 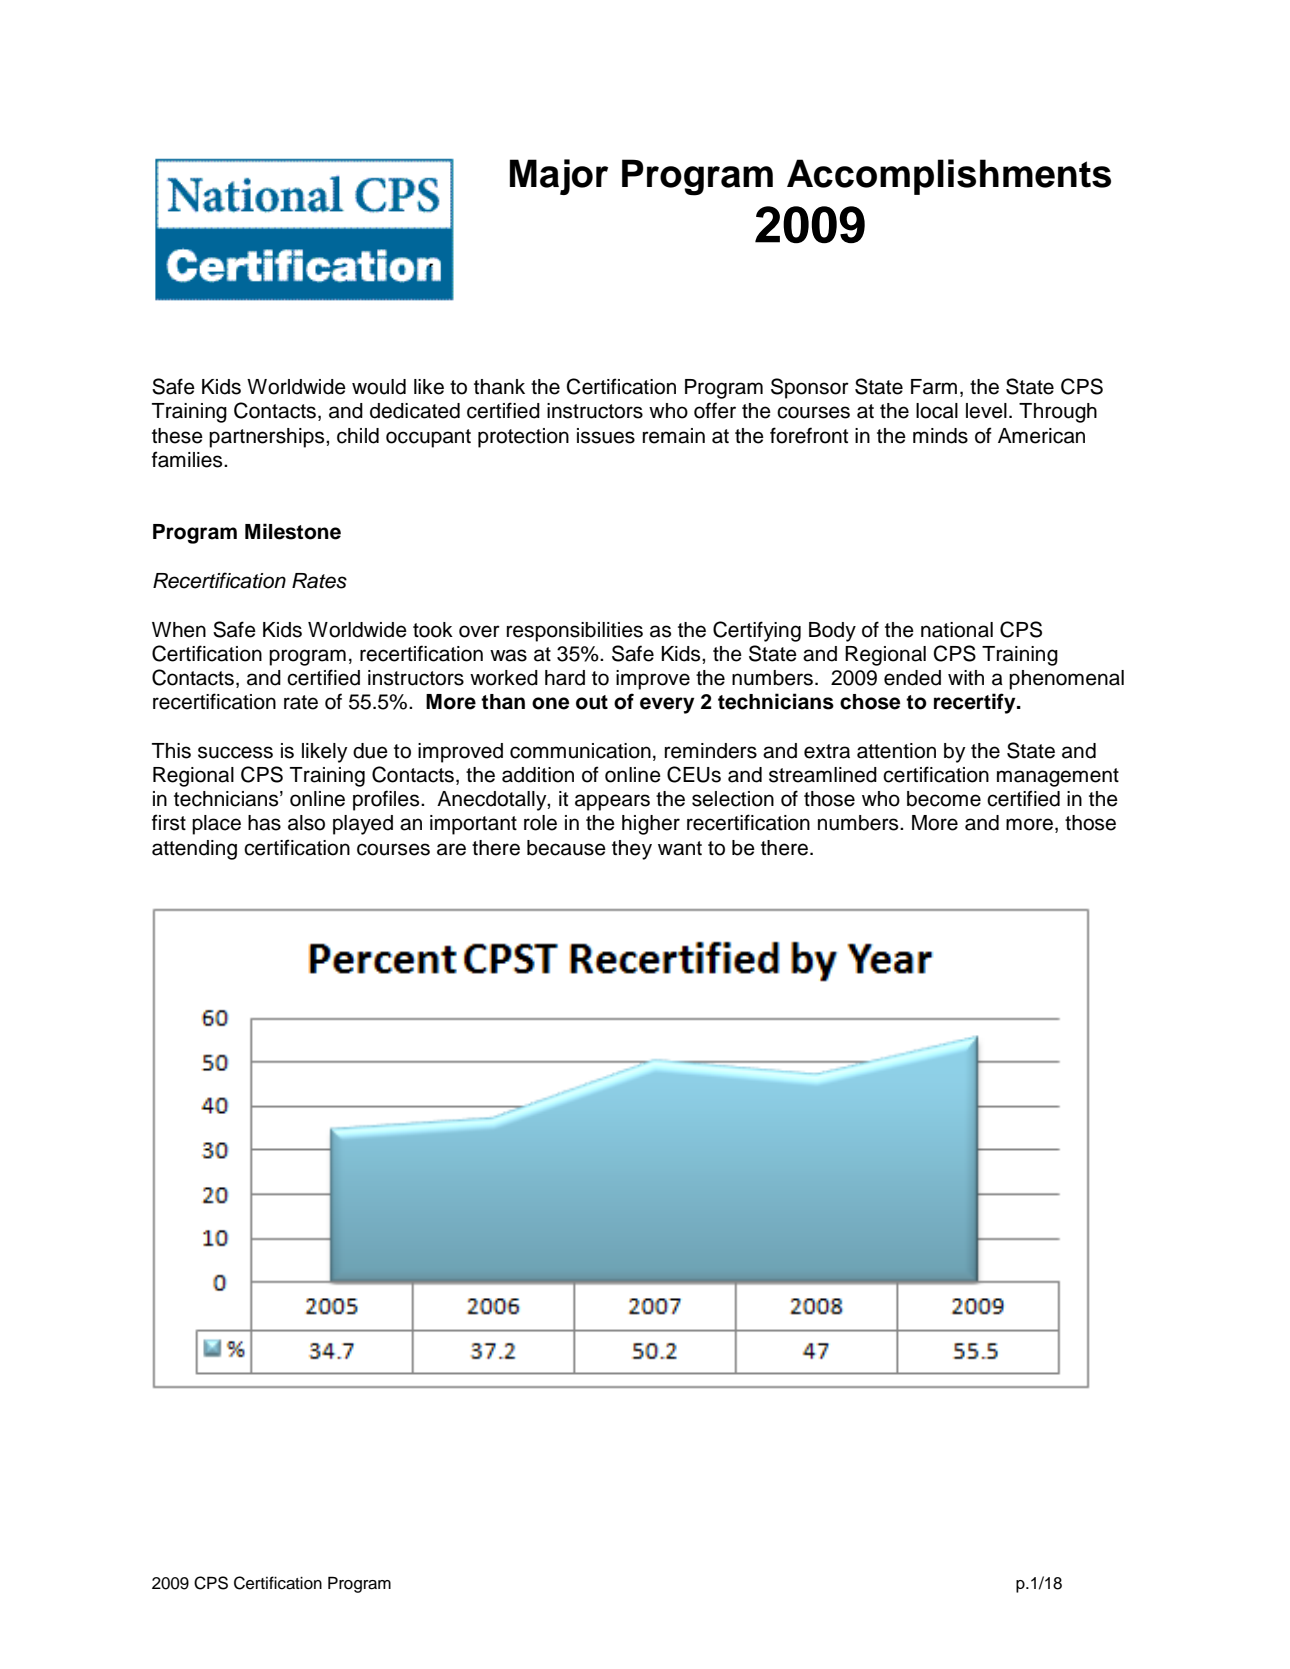 I want to click on become, so click(x=944, y=799).
